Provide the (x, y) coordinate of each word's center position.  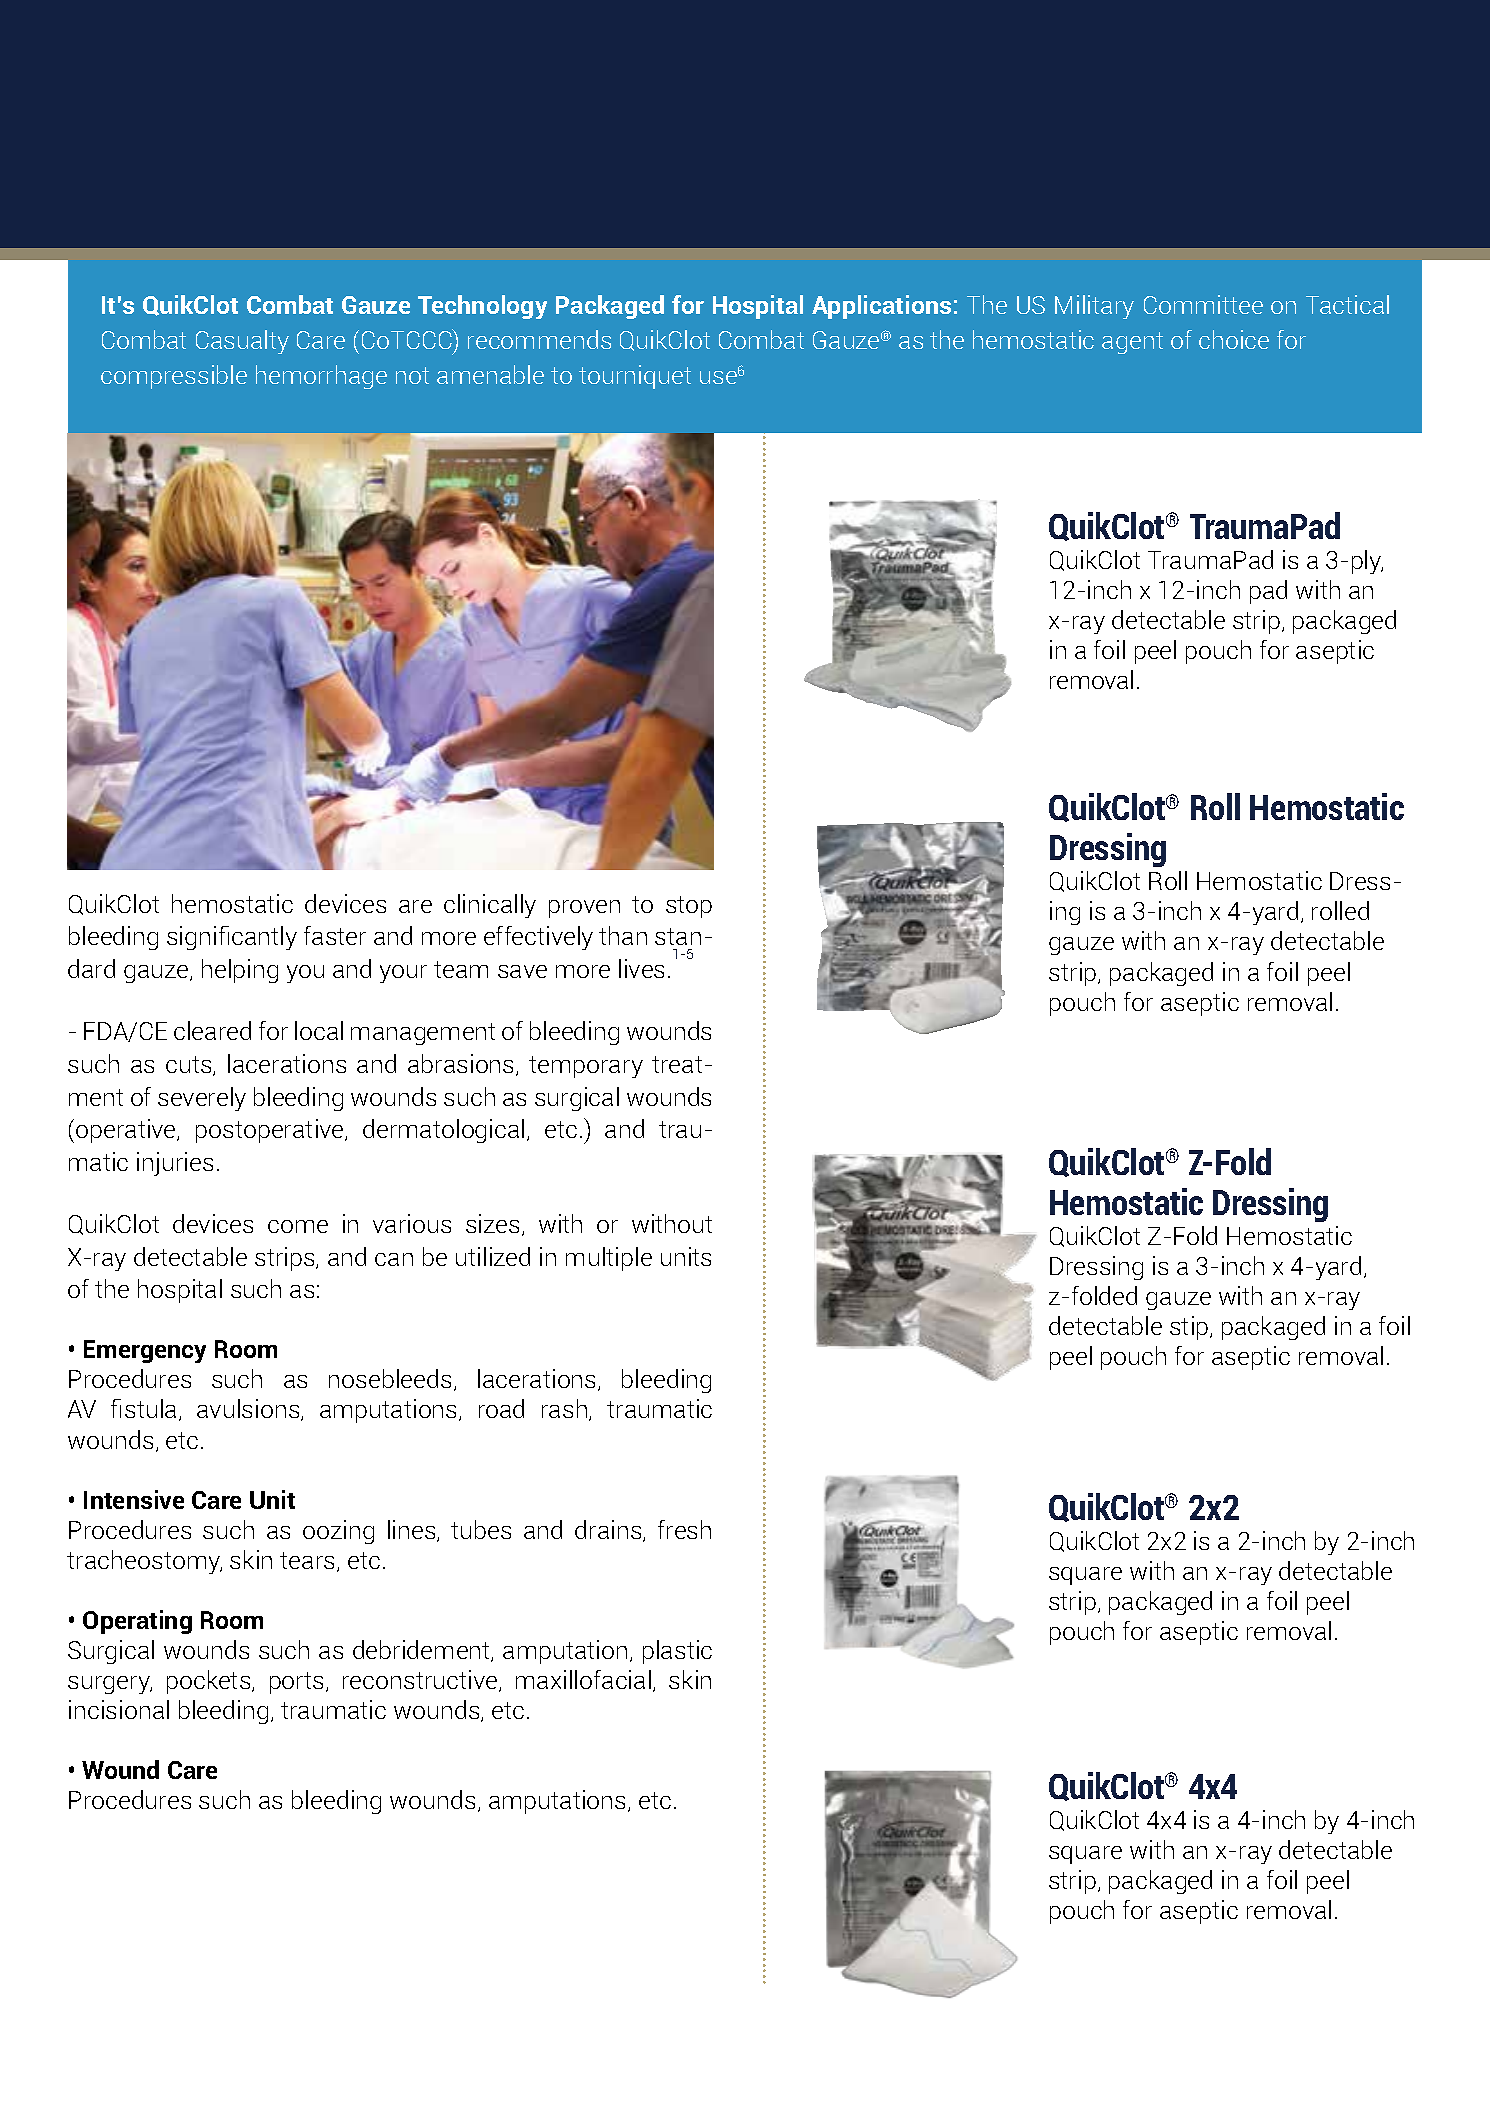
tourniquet (635, 377)
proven (584, 909)
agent (1132, 343)
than (623, 935)
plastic (677, 1652)
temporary (586, 1067)
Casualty (242, 342)
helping (240, 971)
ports (296, 1683)
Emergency (145, 1351)
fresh (684, 1529)
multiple (609, 1259)
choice (1234, 339)
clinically (490, 906)
